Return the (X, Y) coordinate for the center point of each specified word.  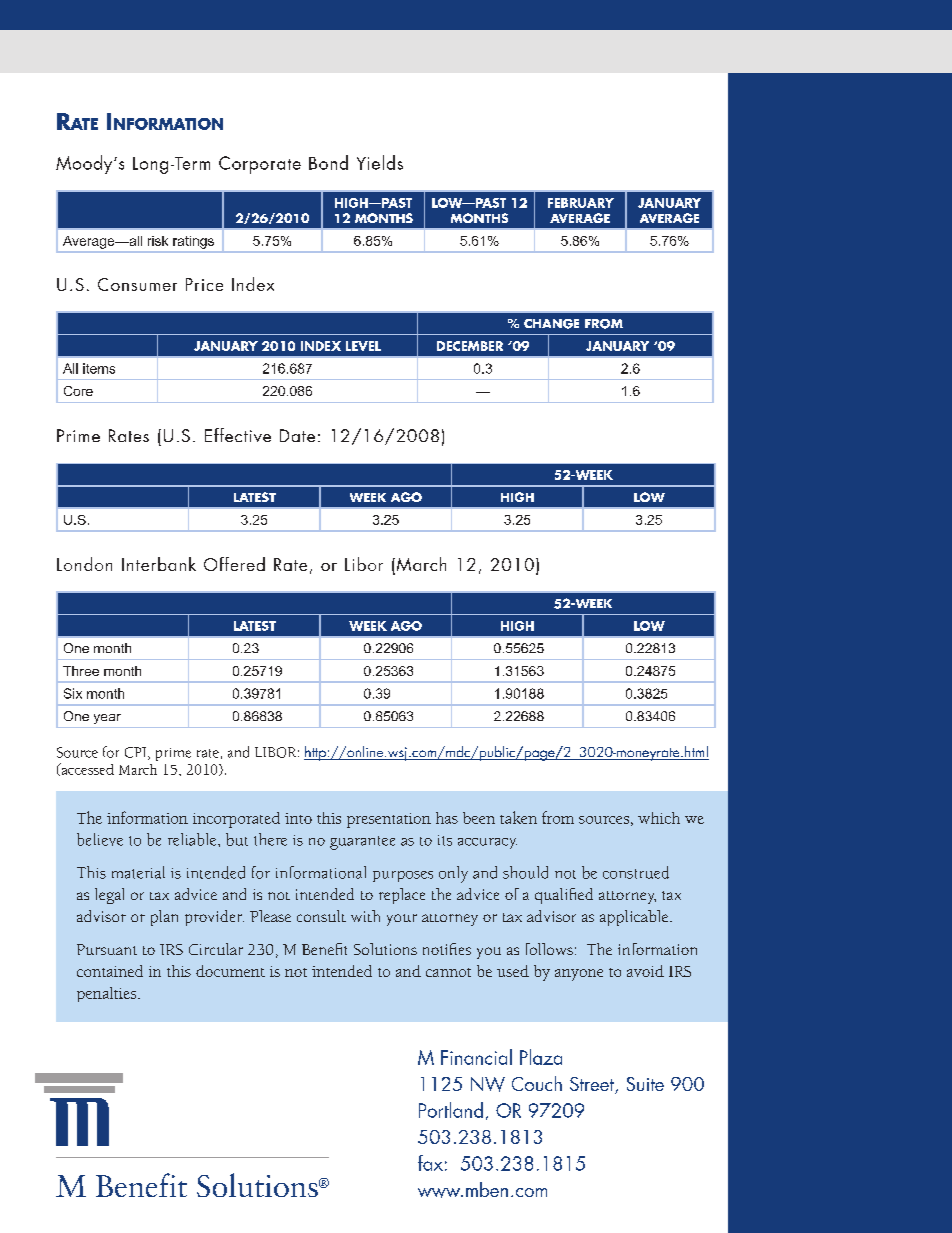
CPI (137, 753)
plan (164, 918)
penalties (108, 994)
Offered (234, 564)
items (99, 368)
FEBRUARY (581, 203)
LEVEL (363, 346)
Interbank (159, 564)
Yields (380, 162)
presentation (389, 820)
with (365, 916)
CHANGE (551, 324)
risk (158, 241)
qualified (564, 896)
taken (518, 817)
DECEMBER (470, 346)
